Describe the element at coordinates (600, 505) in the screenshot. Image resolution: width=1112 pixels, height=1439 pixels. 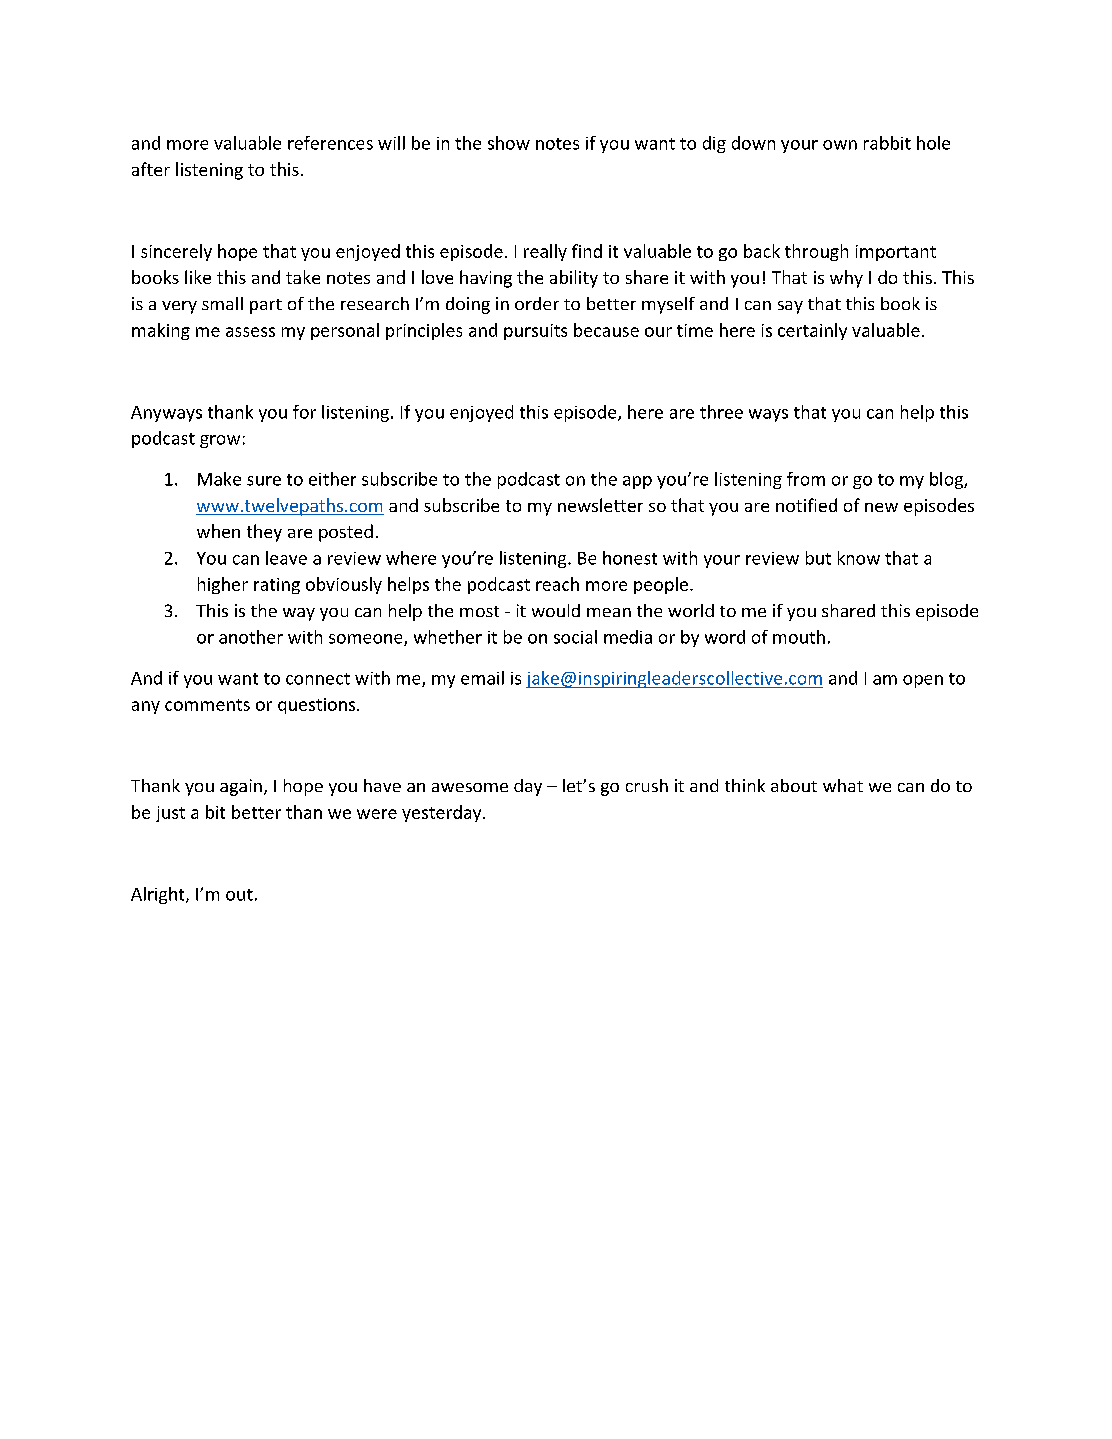
I see `newsletter` at that location.
